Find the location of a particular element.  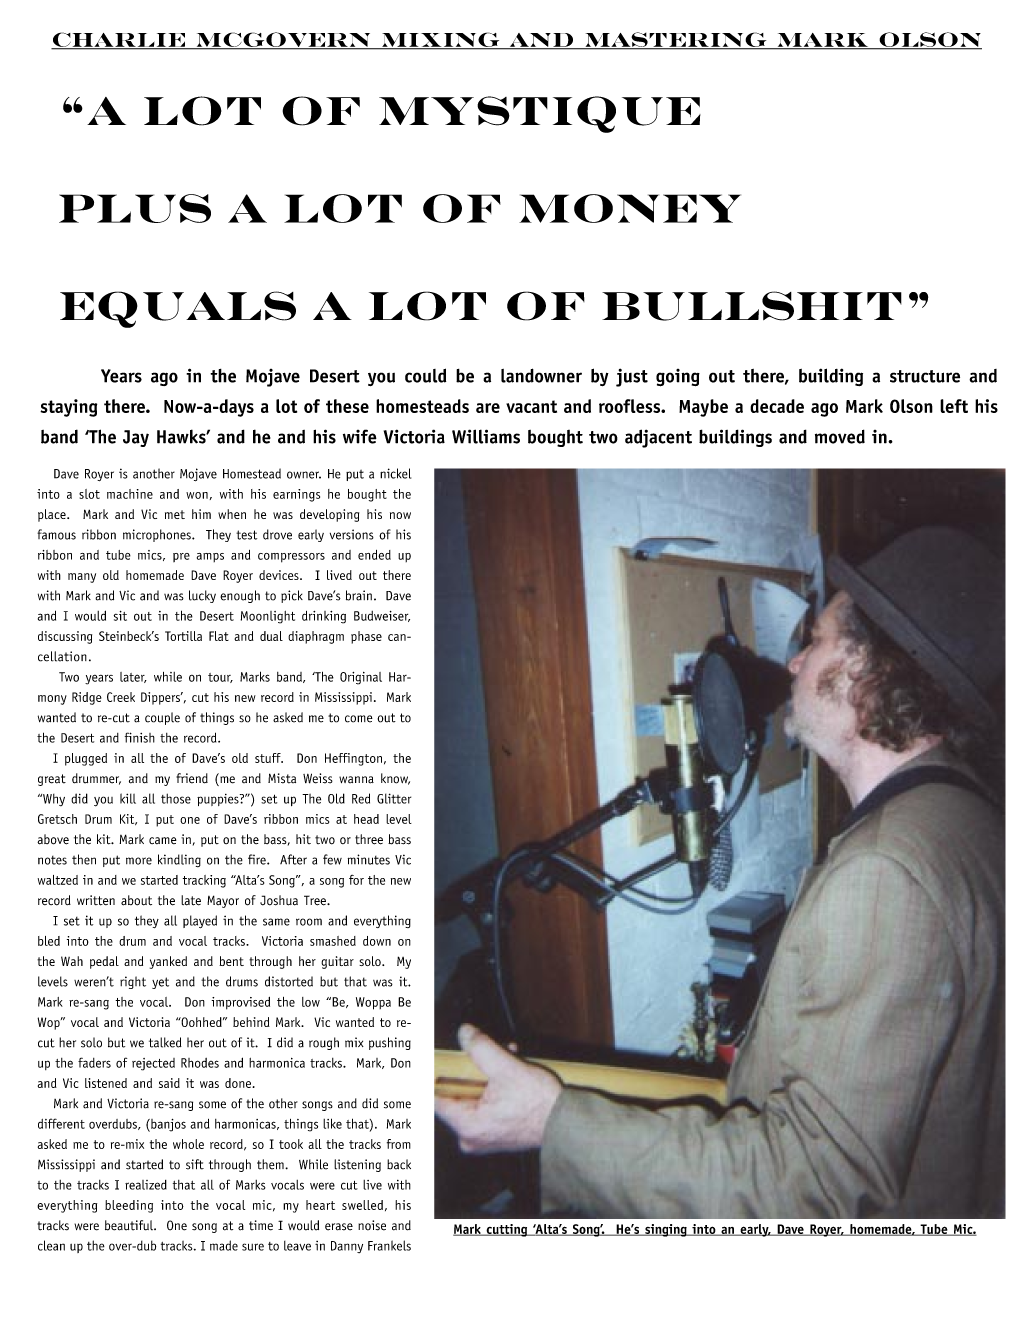

MASTERING is located at coordinates (676, 40).
